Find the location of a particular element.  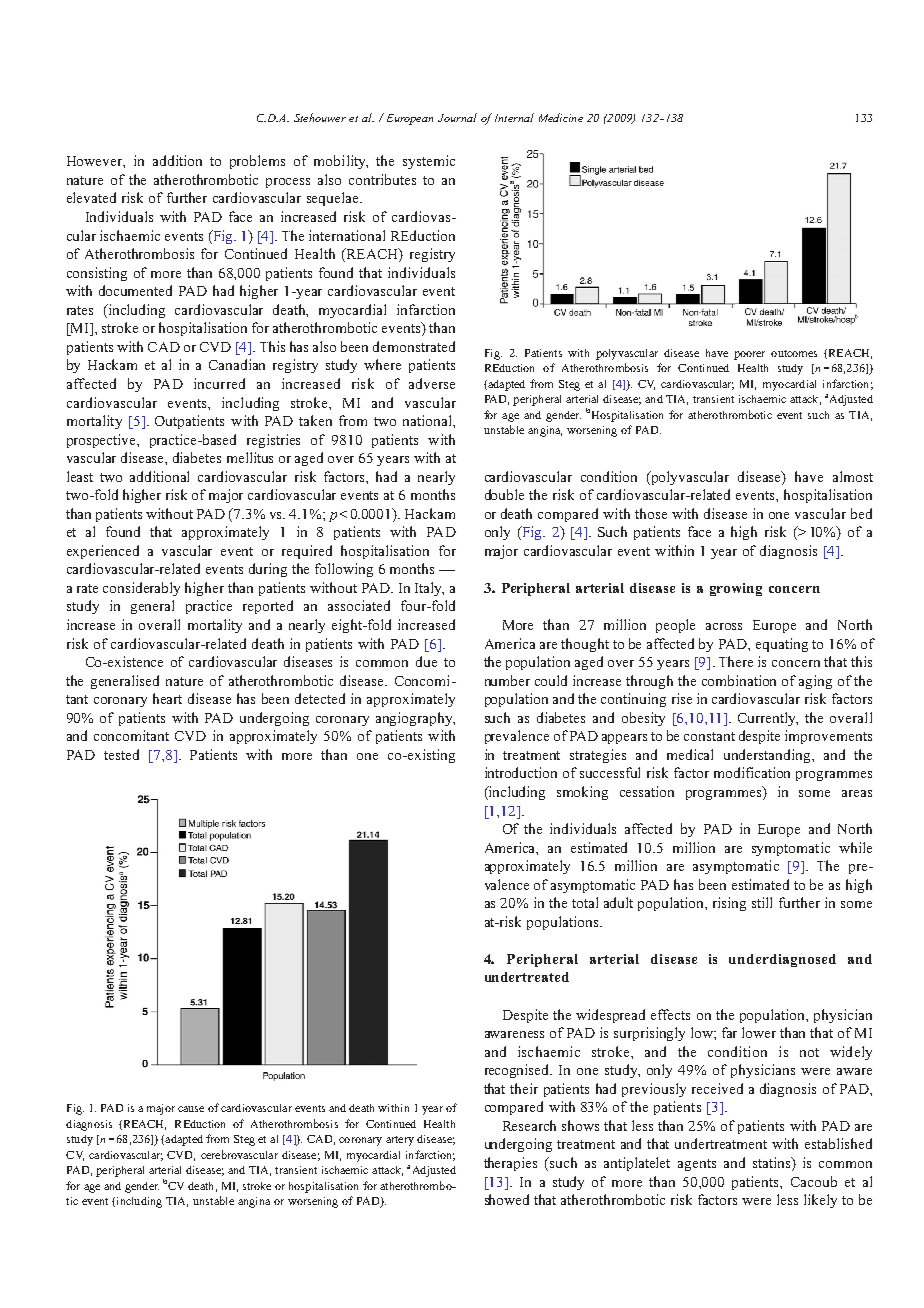

tested is located at coordinates (121, 754).
